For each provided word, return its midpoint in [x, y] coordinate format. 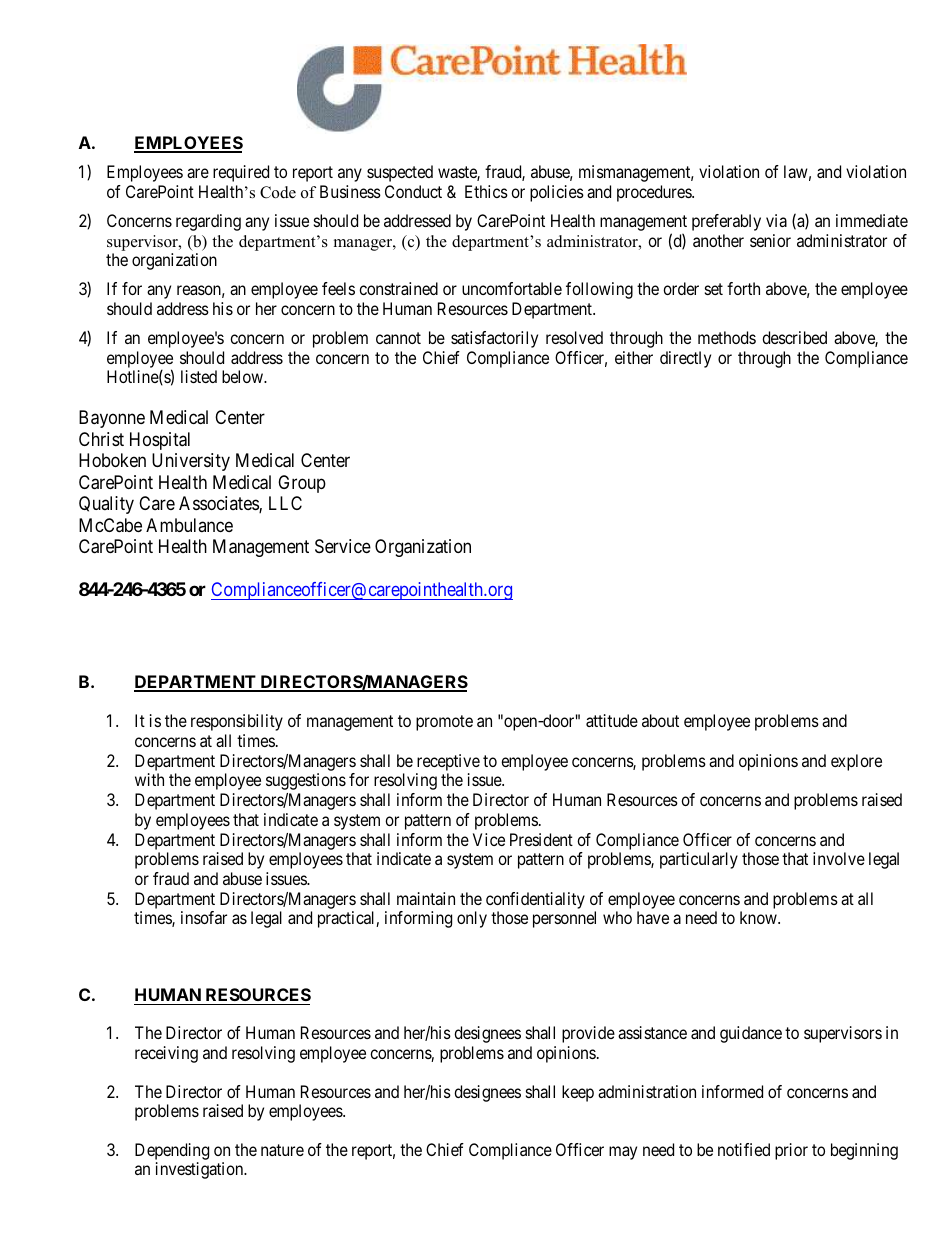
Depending [172, 1151]
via [776, 220]
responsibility [237, 722]
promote [444, 723]
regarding [208, 222]
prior [791, 1151]
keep [578, 1093]
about [660, 720]
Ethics [486, 191]
